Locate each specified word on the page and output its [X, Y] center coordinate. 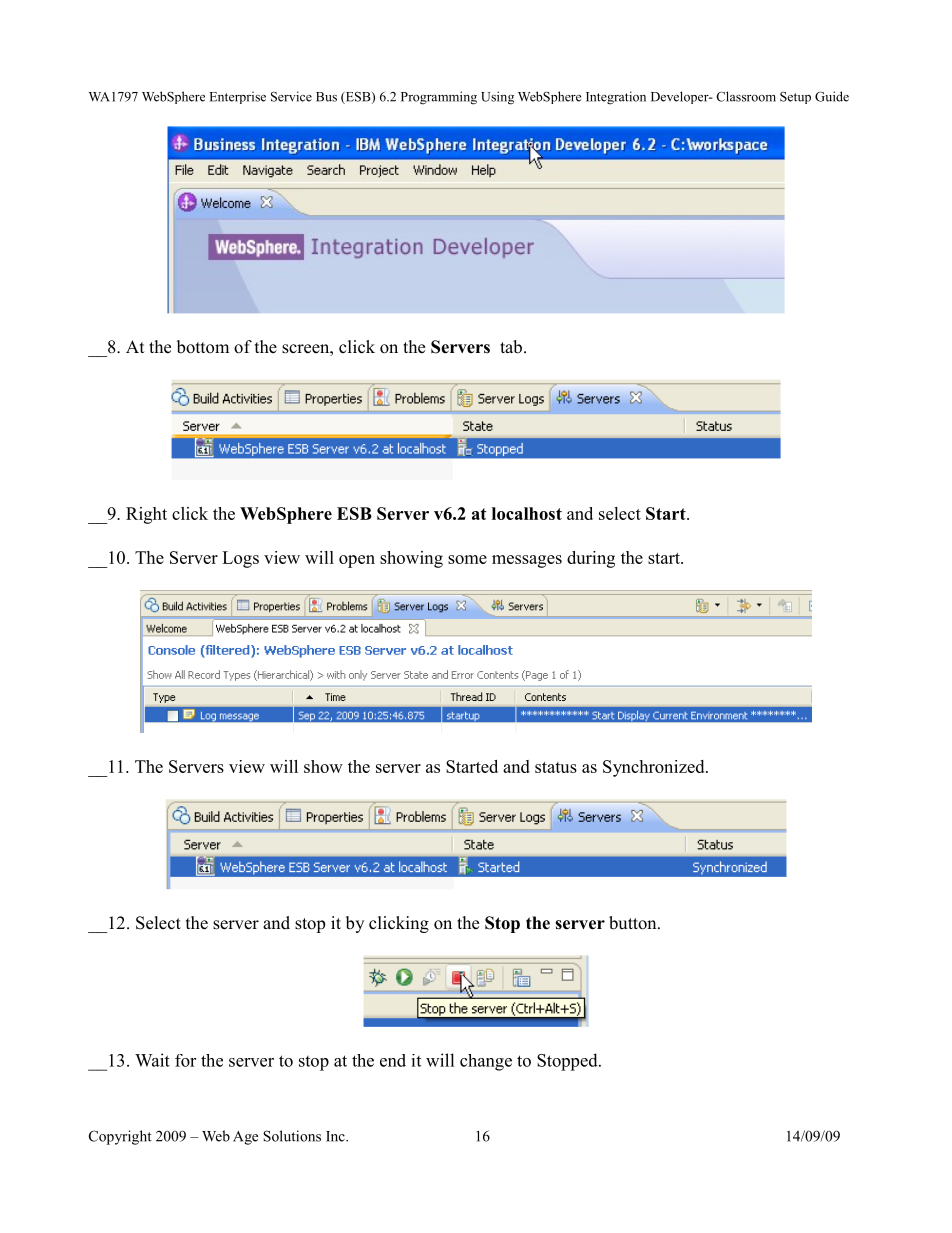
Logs [240, 559]
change [486, 1062]
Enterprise [238, 97]
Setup [795, 98]
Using [497, 98]
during [591, 559]
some [467, 559]
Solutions [292, 1136]
